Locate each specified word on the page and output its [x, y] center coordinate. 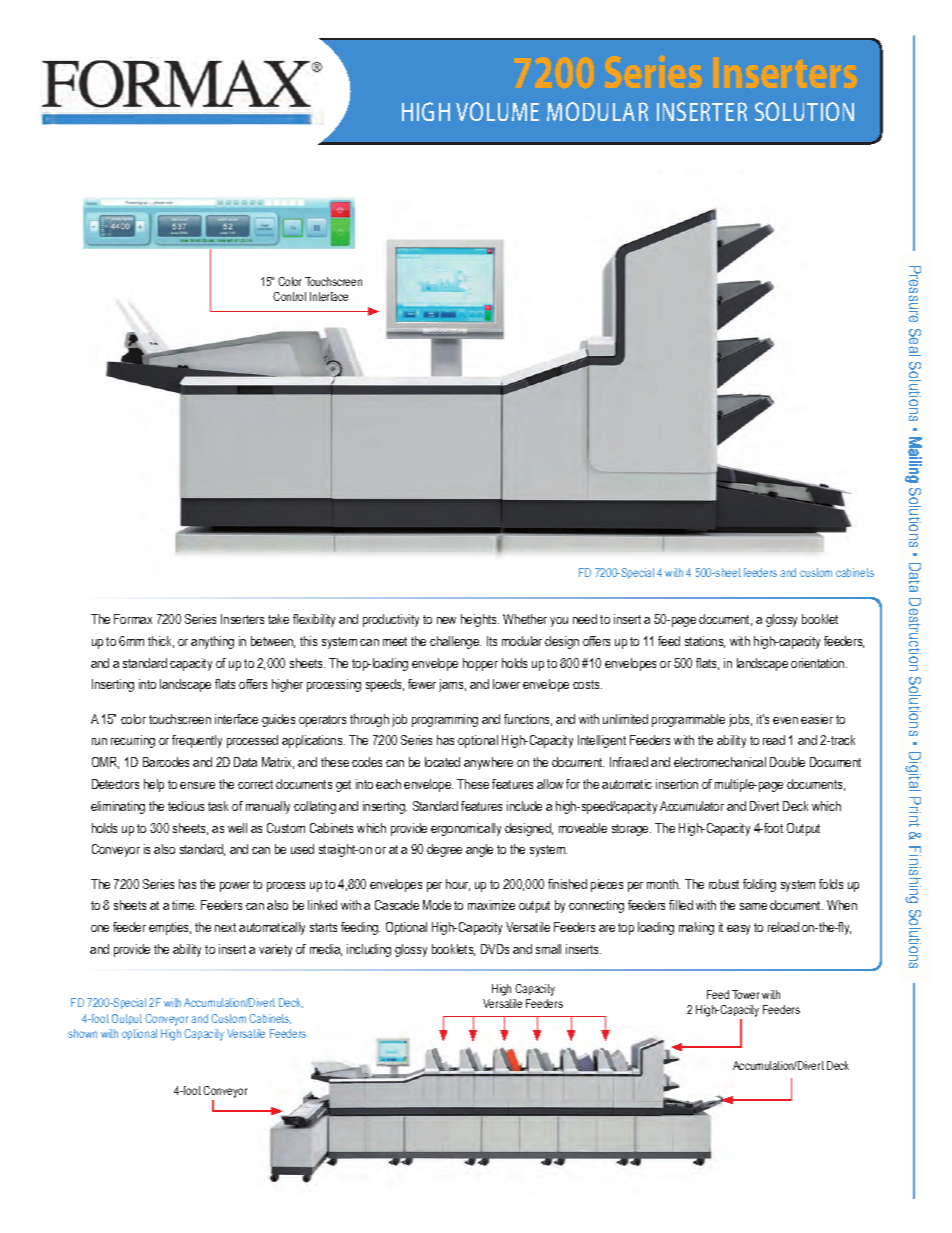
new [446, 620]
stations [705, 642]
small [548, 949]
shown [82, 1033]
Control [289, 296]
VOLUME [497, 111]
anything [212, 642]
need [585, 619]
